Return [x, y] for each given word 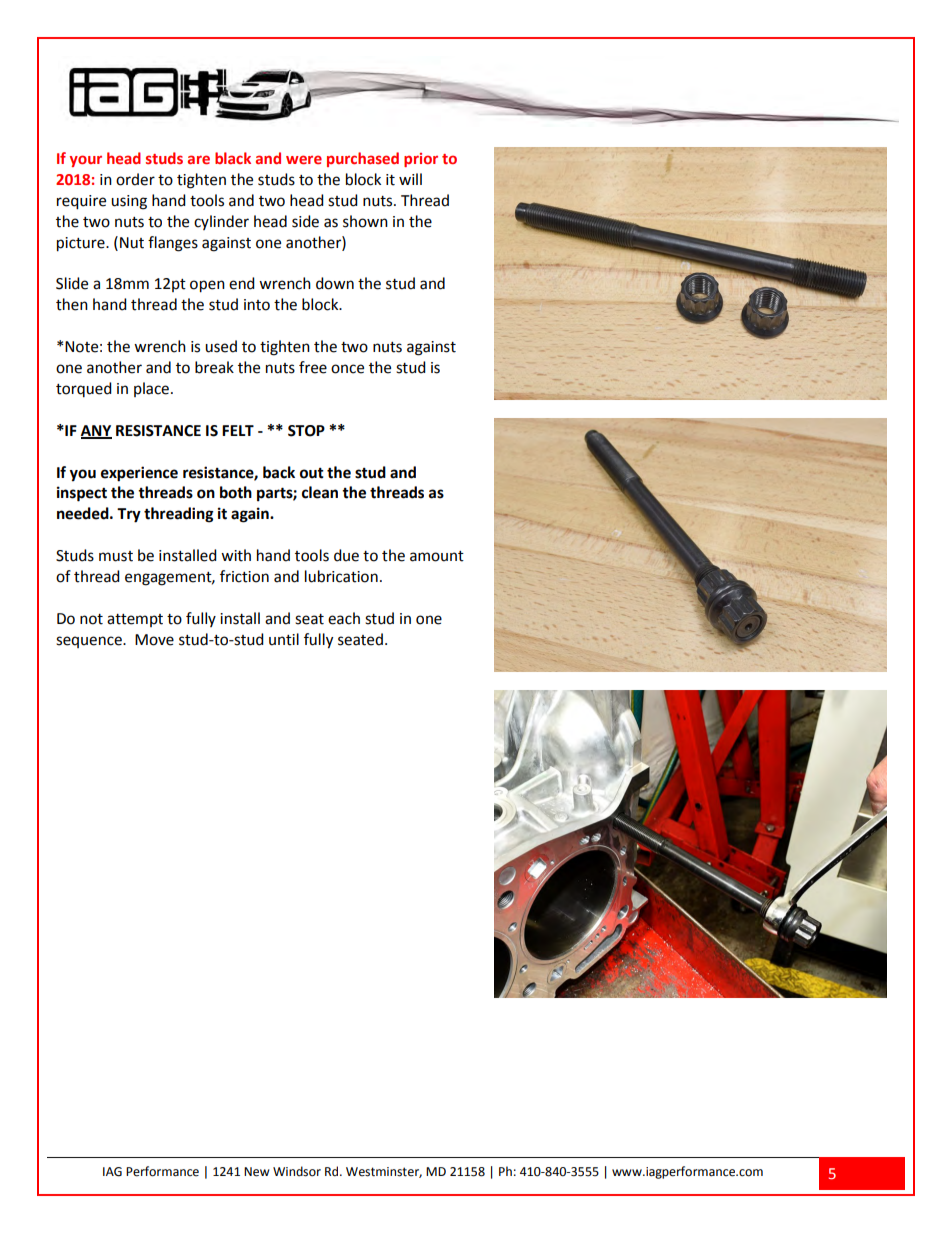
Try [129, 515]
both [236, 492]
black [233, 158]
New [257, 1172]
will [410, 179]
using [129, 202]
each [344, 618]
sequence [90, 642]
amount [437, 556]
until [284, 639]
